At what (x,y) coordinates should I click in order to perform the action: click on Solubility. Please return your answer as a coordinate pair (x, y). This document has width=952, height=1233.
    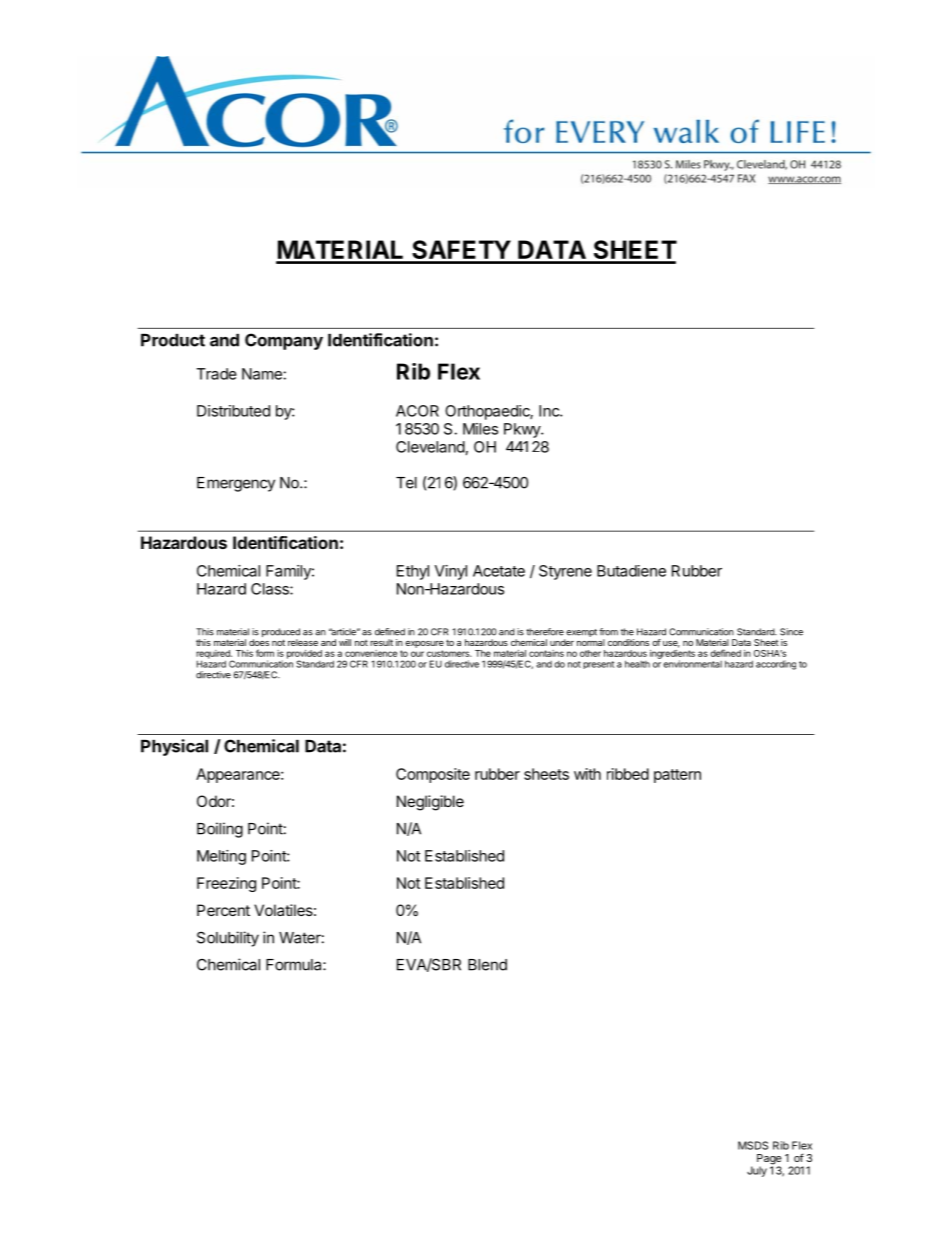
    Looking at the image, I should click on (228, 939).
